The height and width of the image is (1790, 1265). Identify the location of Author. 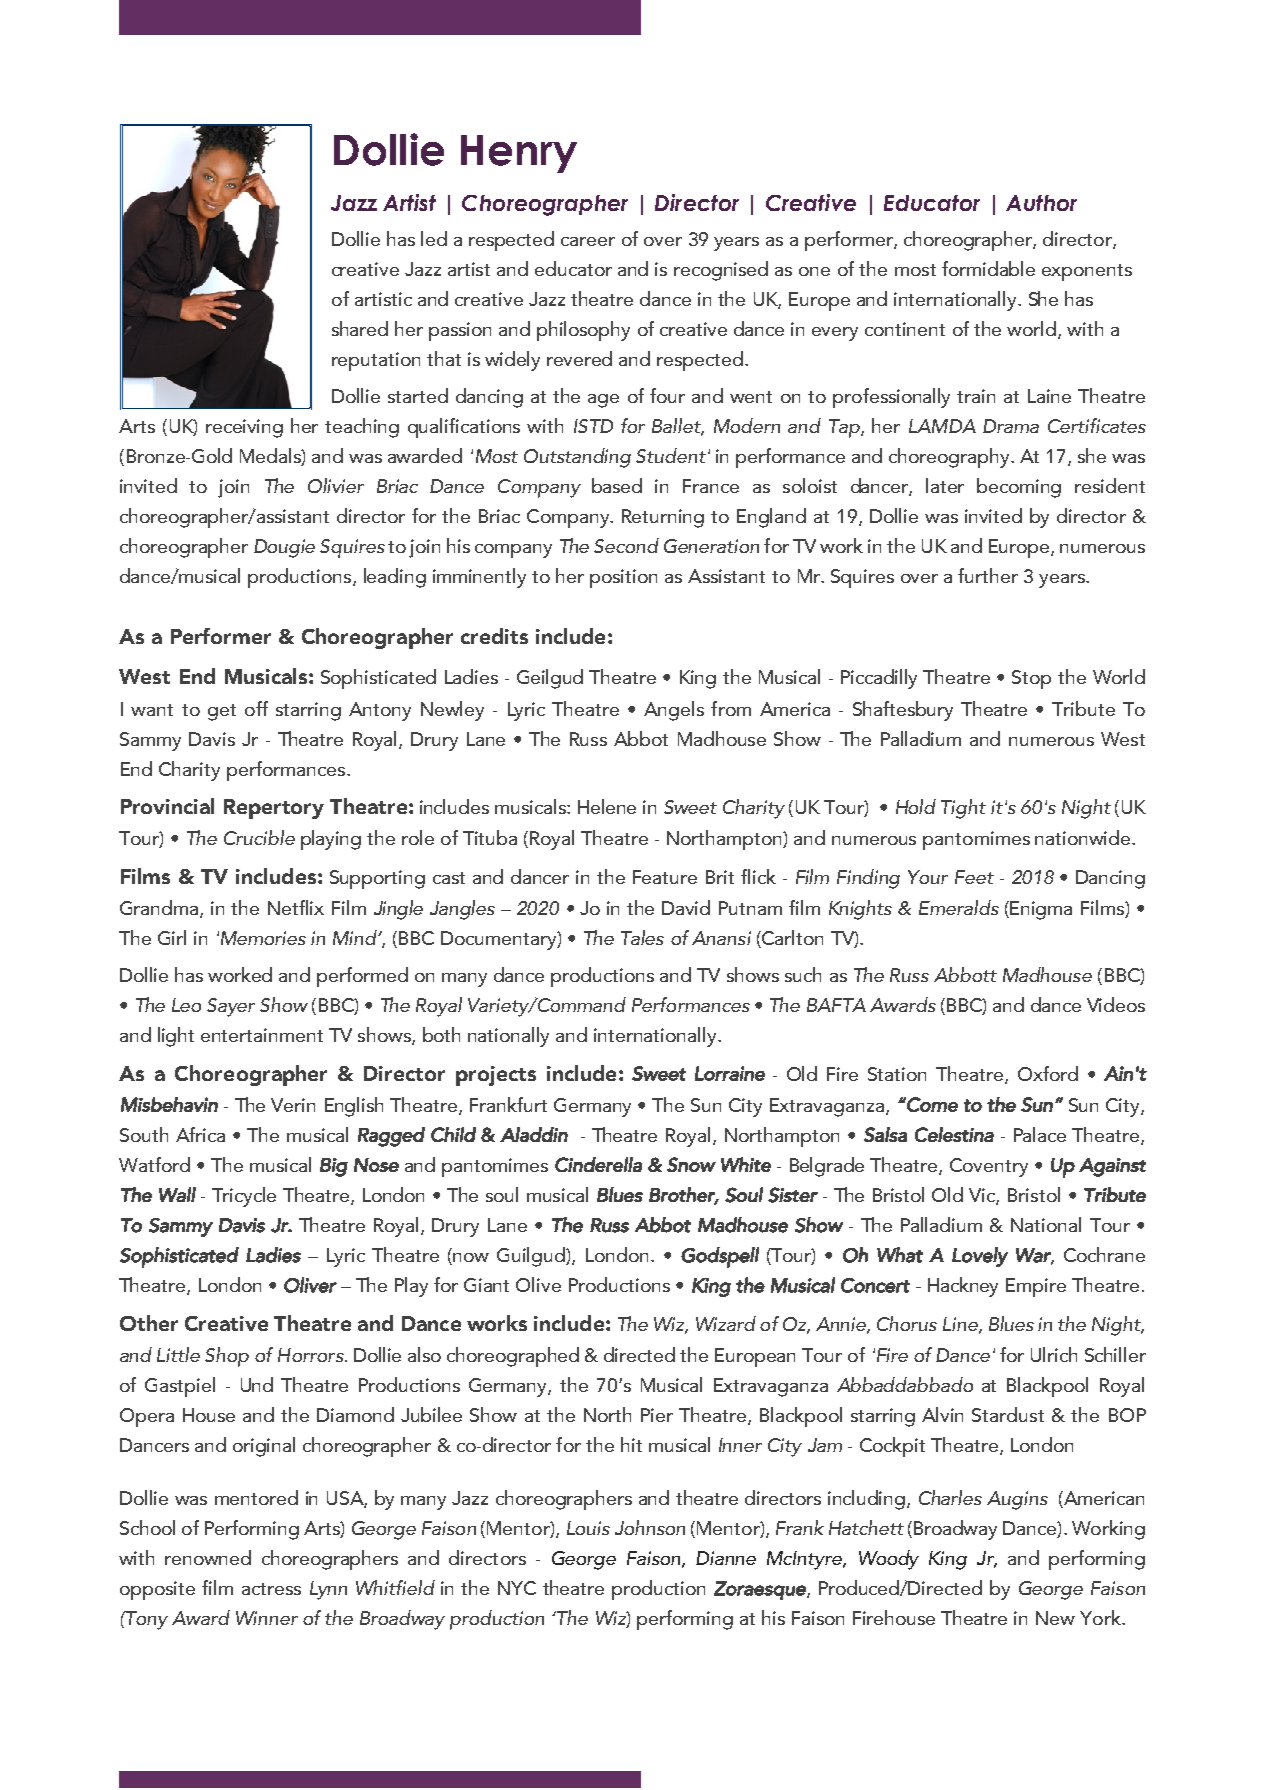
(1041, 203).
